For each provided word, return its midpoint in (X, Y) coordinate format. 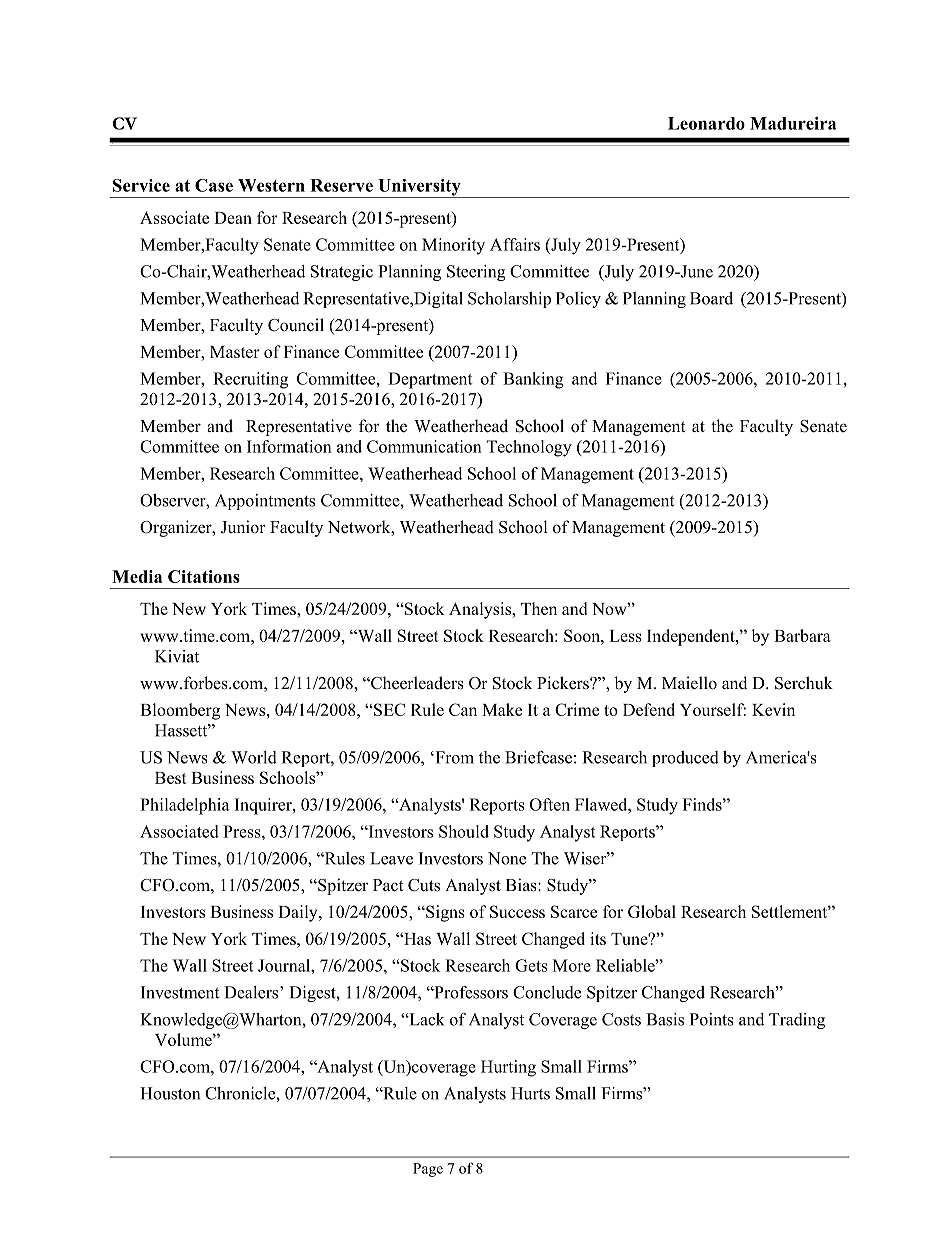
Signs (444, 913)
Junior (243, 527)
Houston (170, 1093)
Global (652, 911)
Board (711, 298)
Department (430, 380)
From (453, 757)
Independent (692, 637)
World (254, 757)
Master (235, 352)
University (419, 188)
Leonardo (706, 123)
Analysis (481, 610)
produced (685, 759)
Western (271, 185)
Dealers (252, 992)
